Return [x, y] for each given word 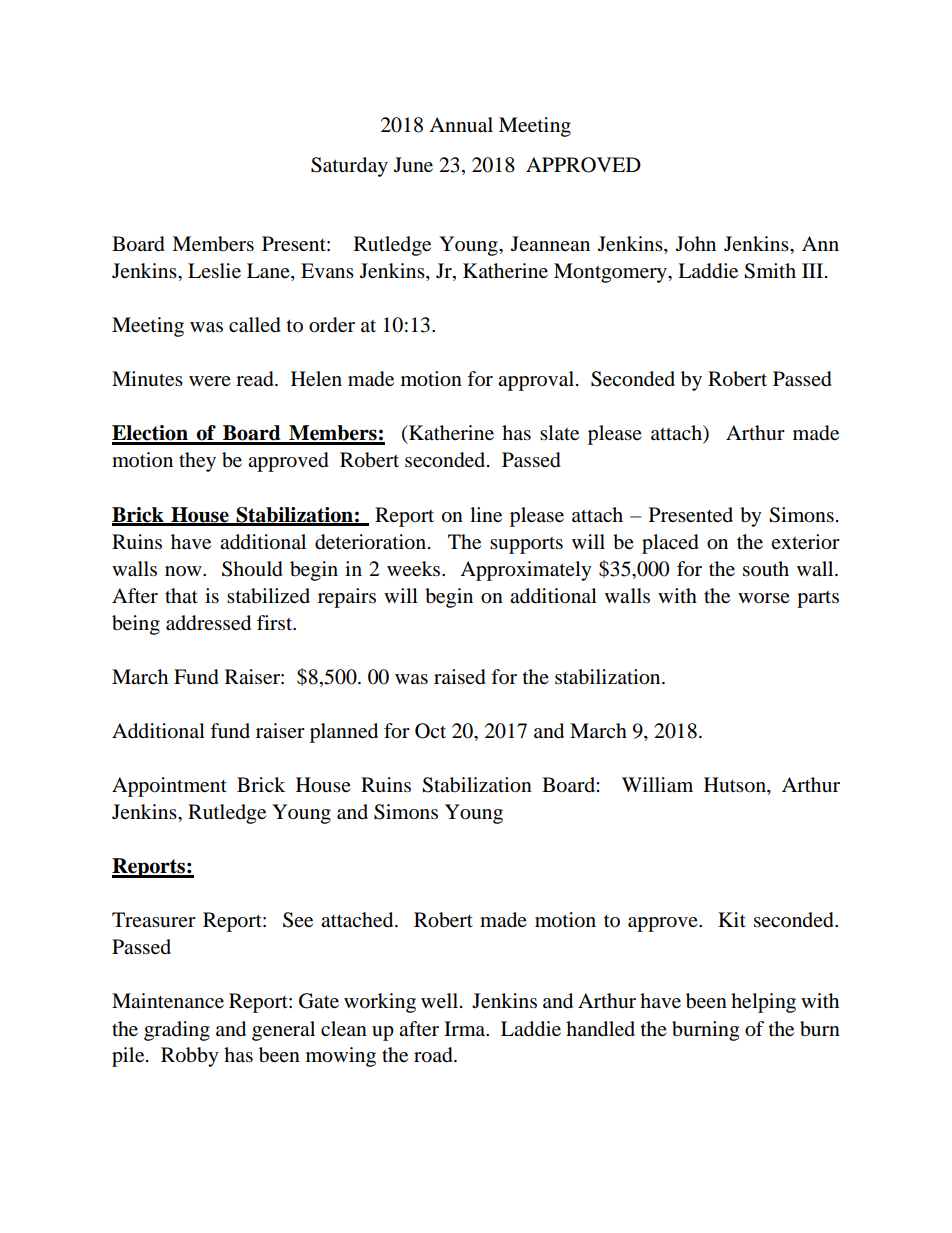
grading [177, 1031]
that [181, 595]
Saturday [349, 167]
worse [764, 598]
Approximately [526, 571]
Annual [461, 125]
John [696, 244]
